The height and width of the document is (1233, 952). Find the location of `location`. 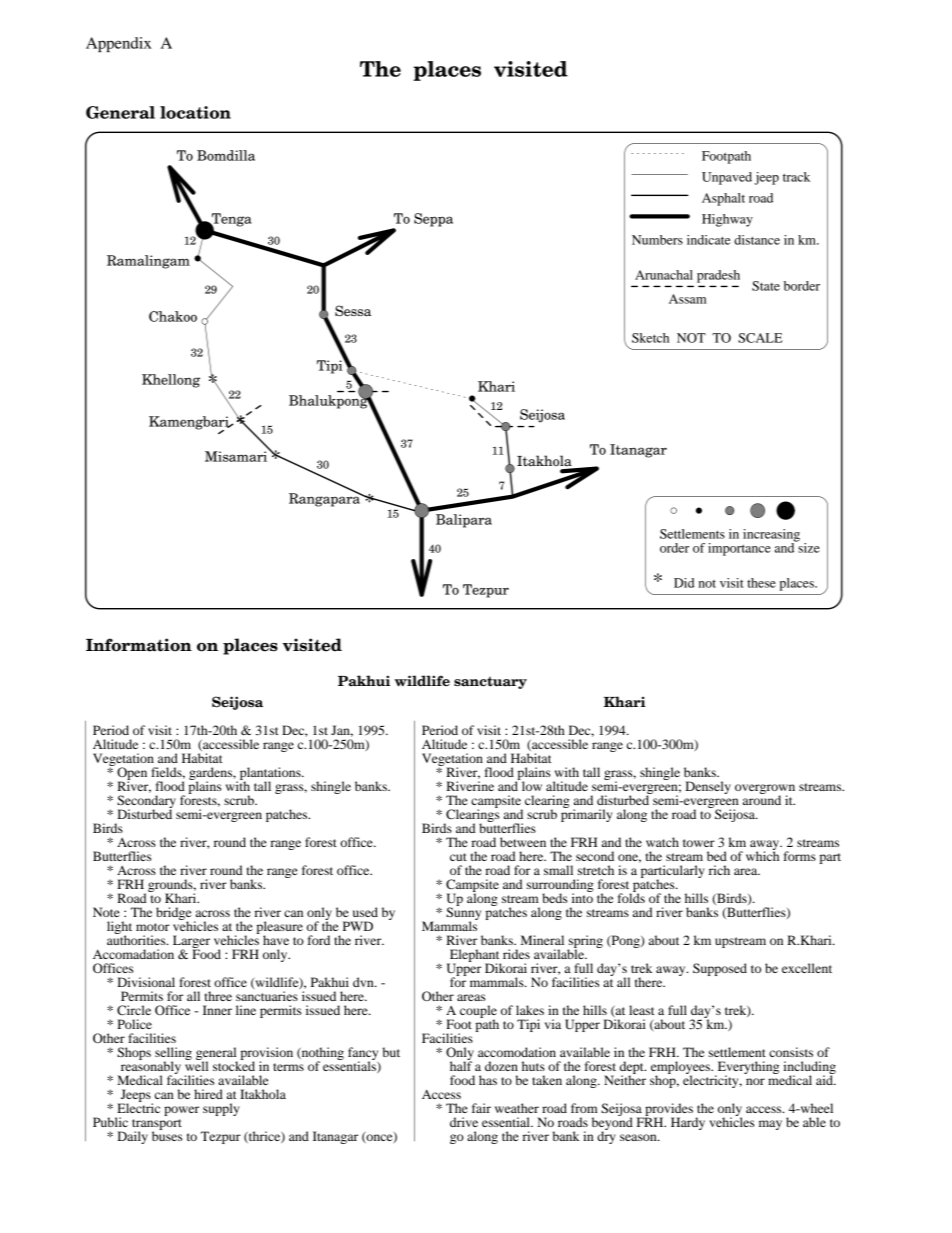

location is located at coordinates (195, 112).
